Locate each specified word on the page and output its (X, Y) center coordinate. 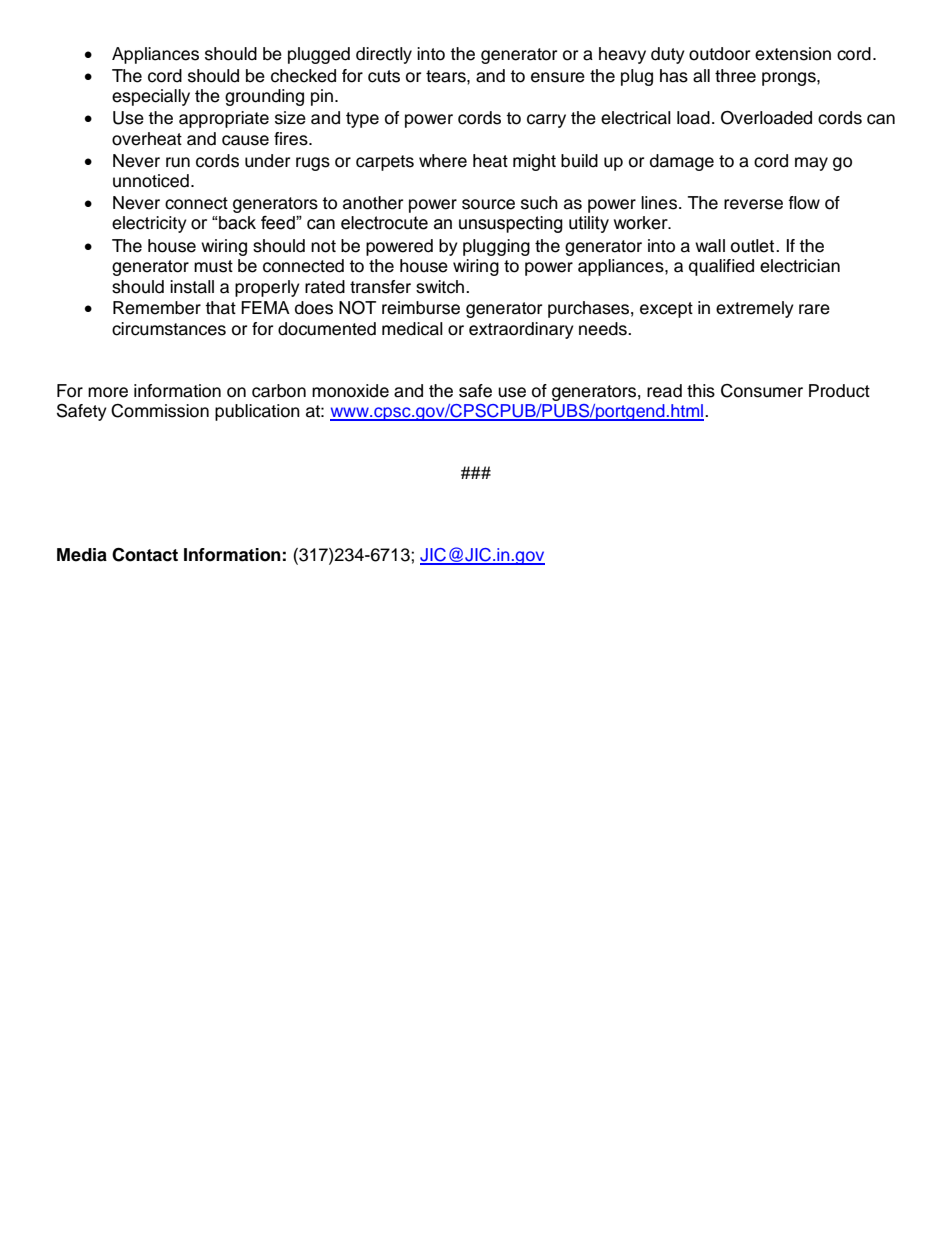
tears (447, 76)
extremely (755, 309)
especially (151, 97)
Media (82, 555)
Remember (157, 308)
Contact (145, 554)
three (735, 76)
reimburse (421, 308)
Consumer (762, 391)
